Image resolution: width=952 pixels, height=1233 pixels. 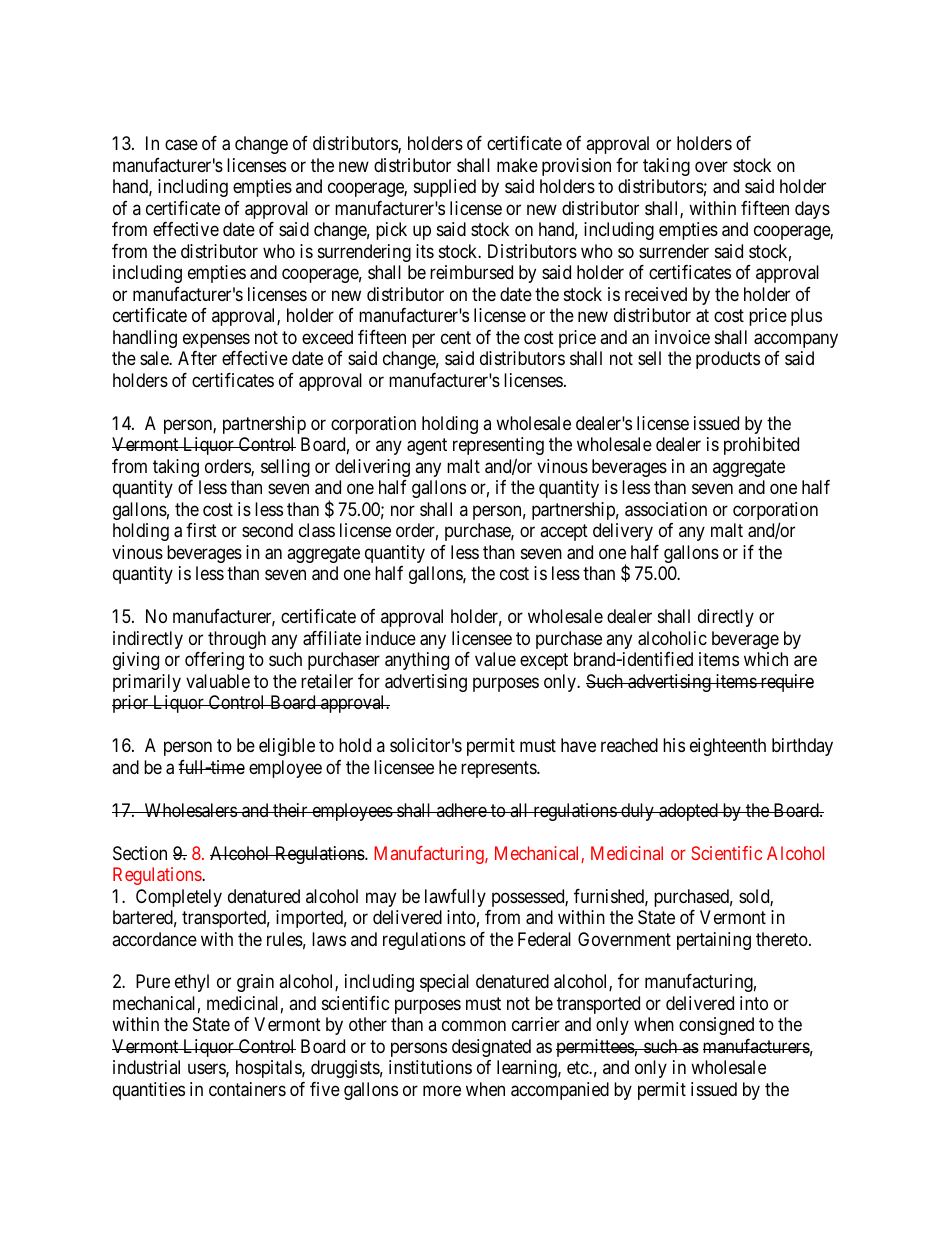 I want to click on containers, so click(x=247, y=1089).
